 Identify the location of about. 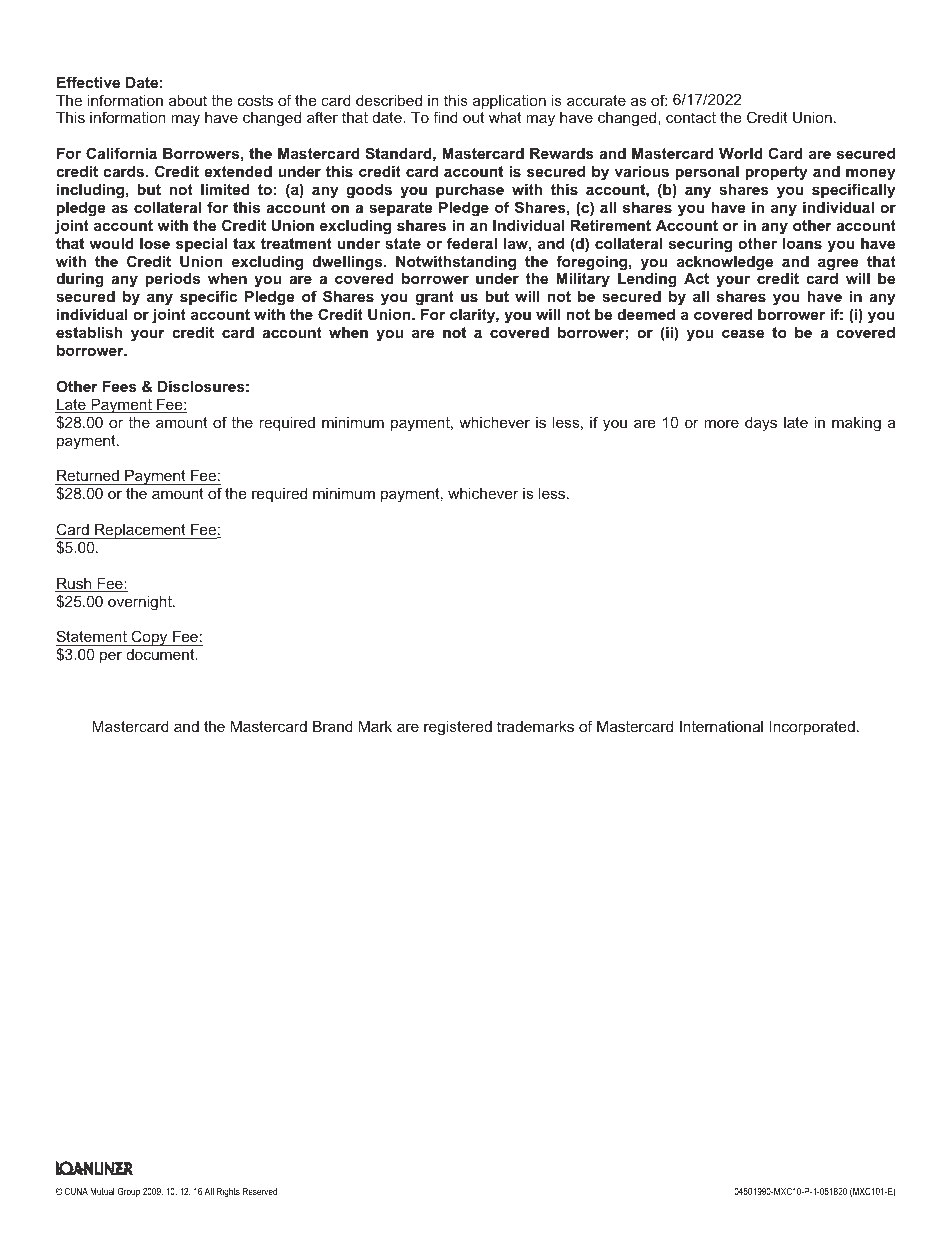
(188, 100).
